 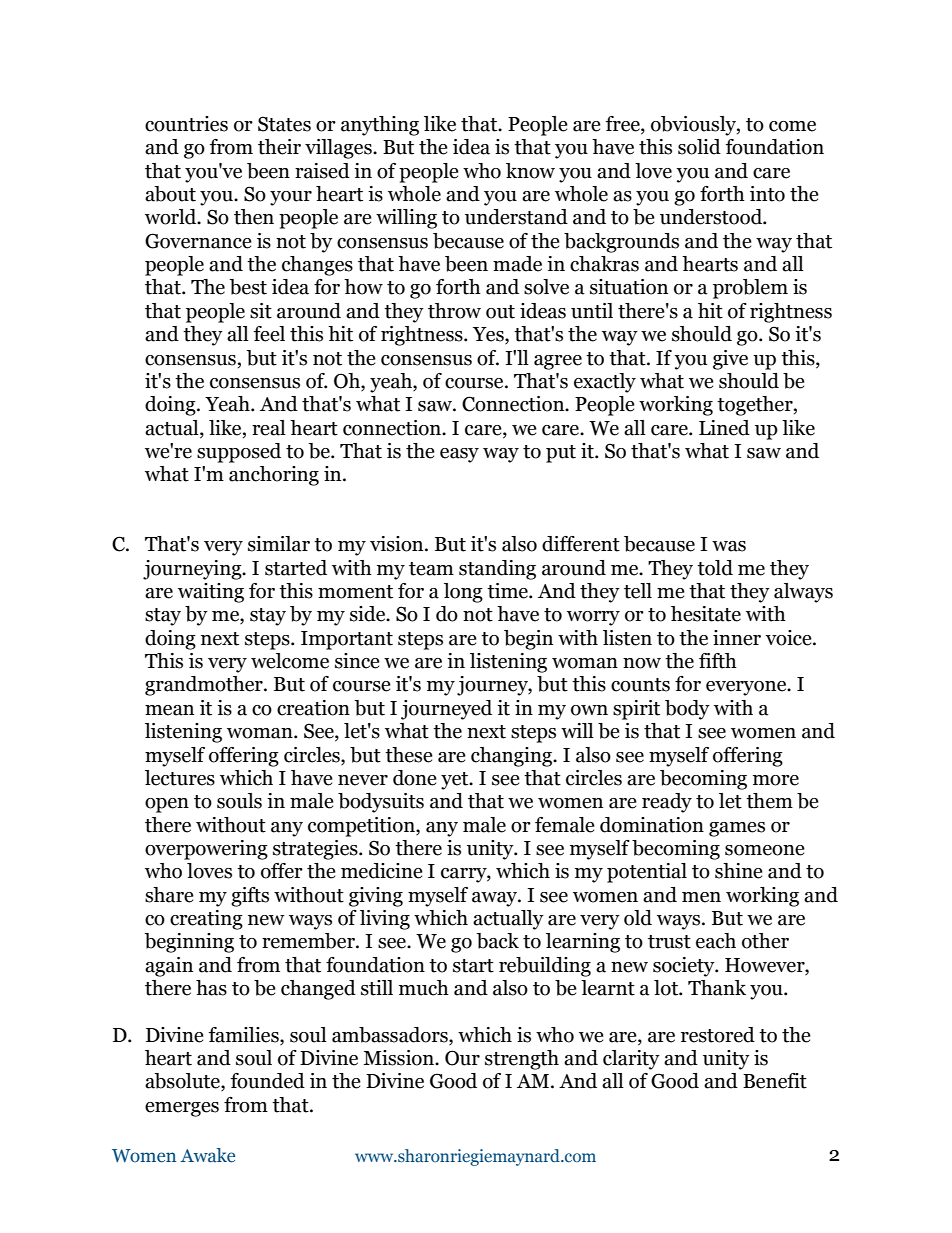 I want to click on know, so click(x=530, y=171).
